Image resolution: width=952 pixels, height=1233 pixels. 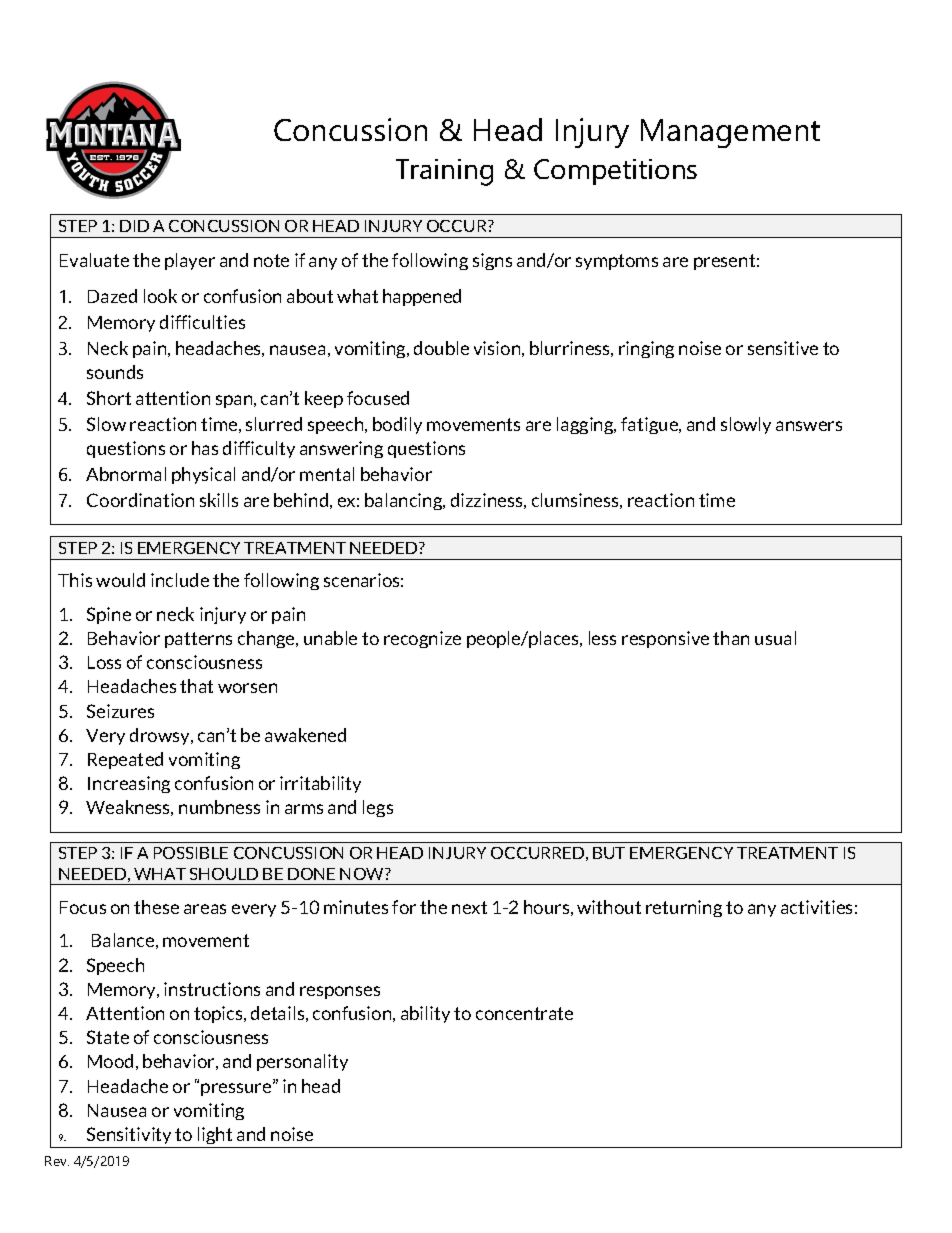 I want to click on Coordination, so click(x=140, y=500).
